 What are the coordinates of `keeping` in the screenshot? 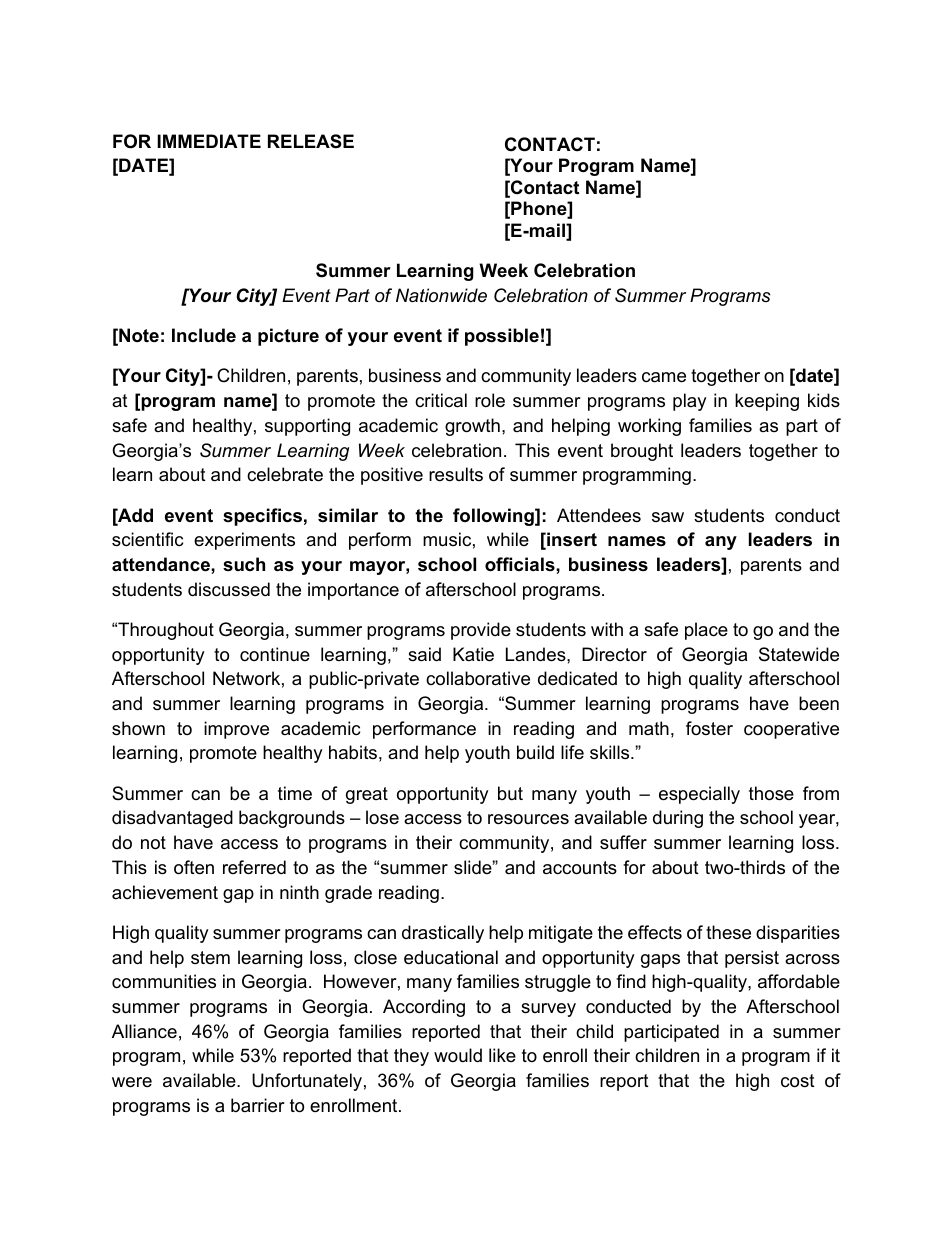 It's located at (767, 402).
